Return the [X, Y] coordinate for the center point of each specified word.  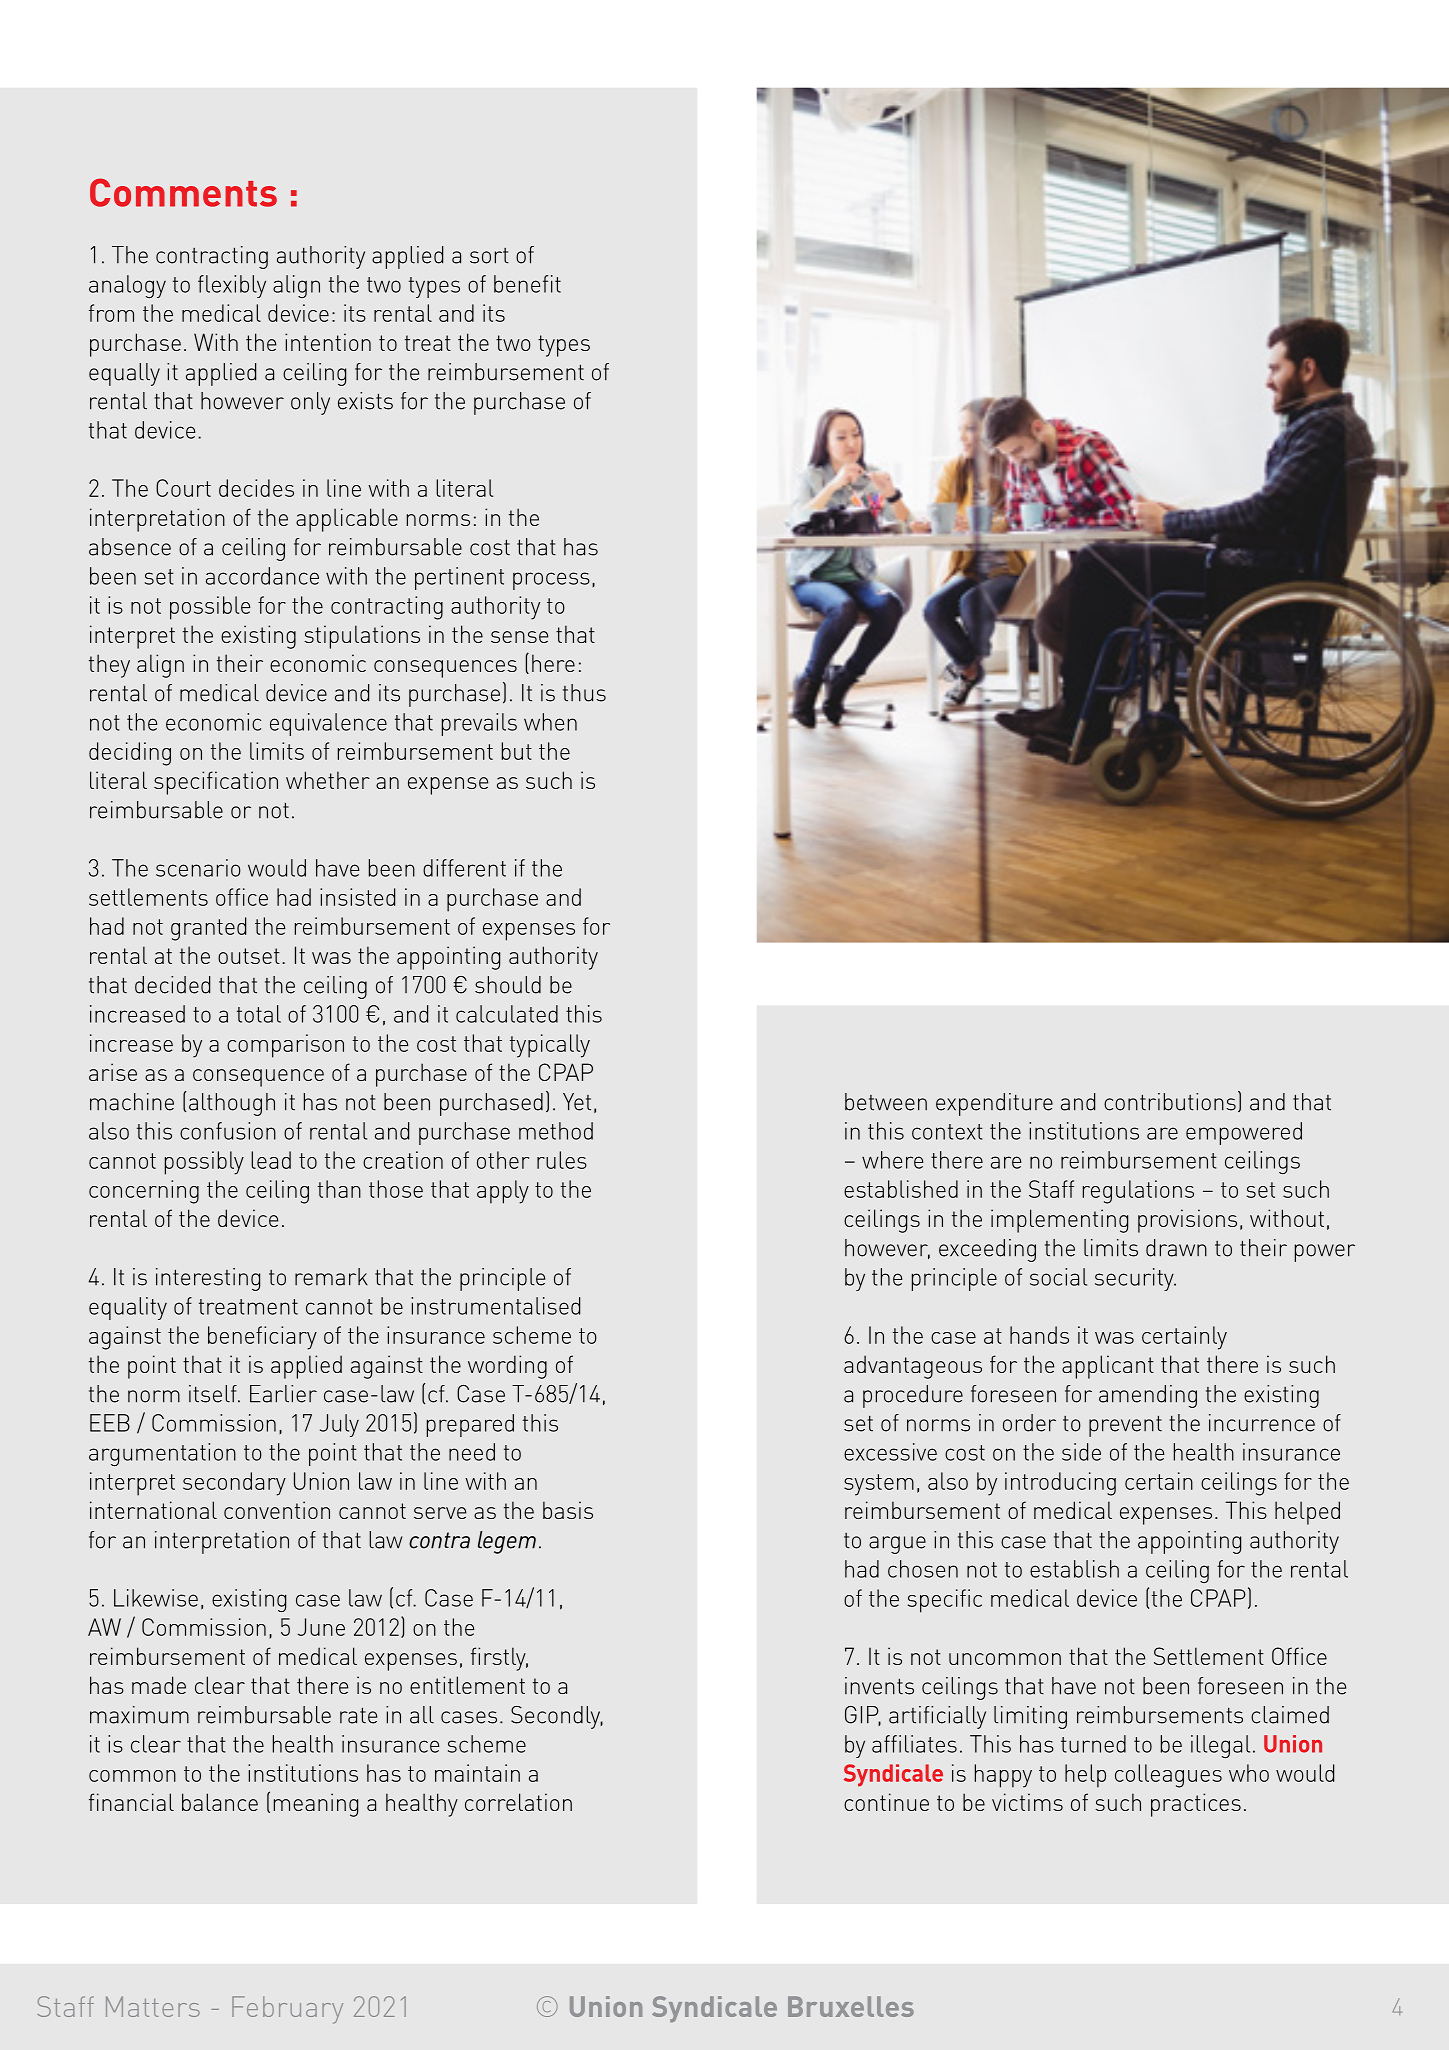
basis [568, 1510]
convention [277, 1510]
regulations [1138, 1192]
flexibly [232, 286]
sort [489, 256]
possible [210, 608]
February [287, 2010]
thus [584, 693]
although [232, 1104]
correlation [518, 1802]
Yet [577, 1102]
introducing [1060, 1484]
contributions [1170, 1102]
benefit [527, 284]
